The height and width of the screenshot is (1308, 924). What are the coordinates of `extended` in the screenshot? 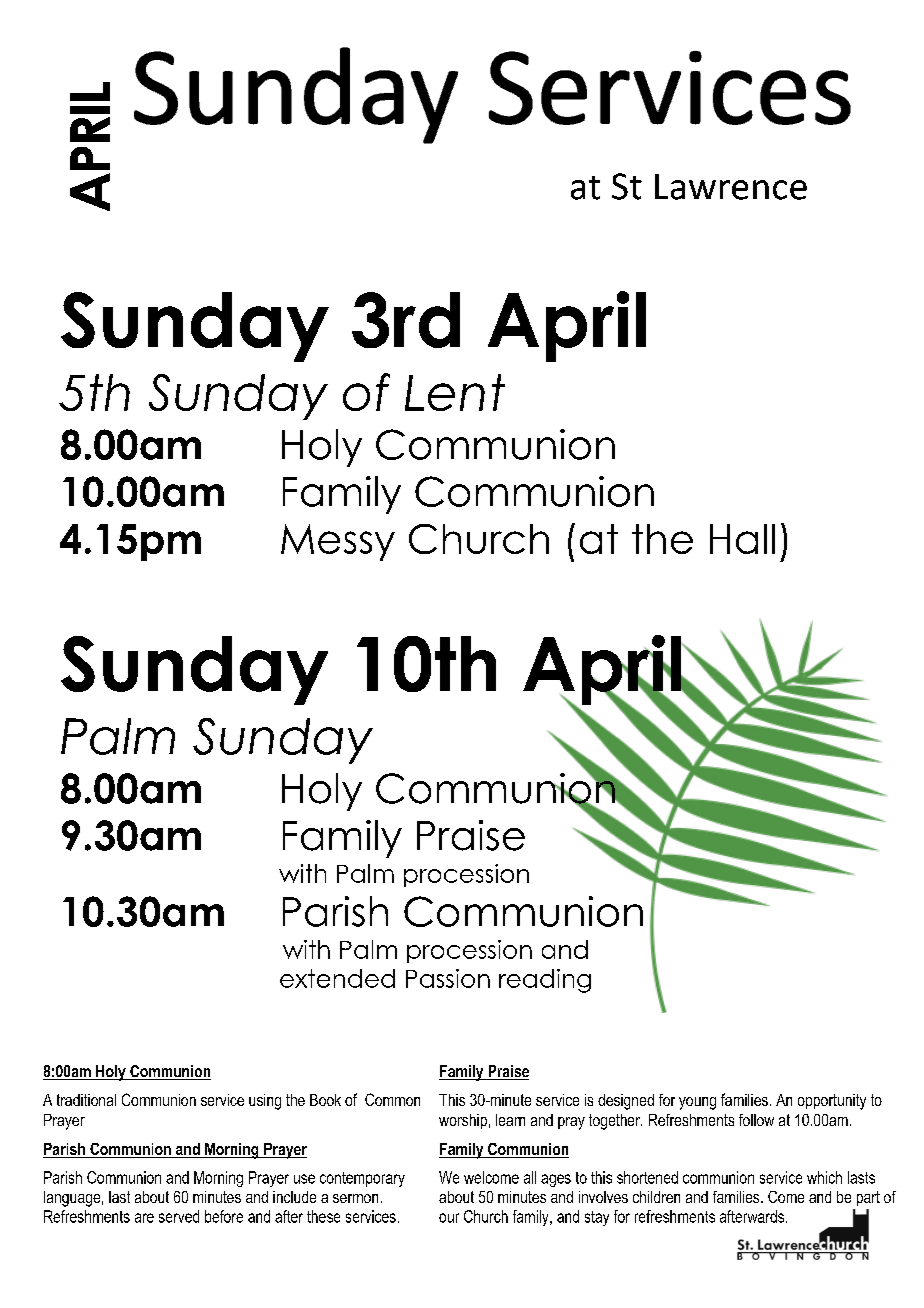 It's located at (337, 978).
